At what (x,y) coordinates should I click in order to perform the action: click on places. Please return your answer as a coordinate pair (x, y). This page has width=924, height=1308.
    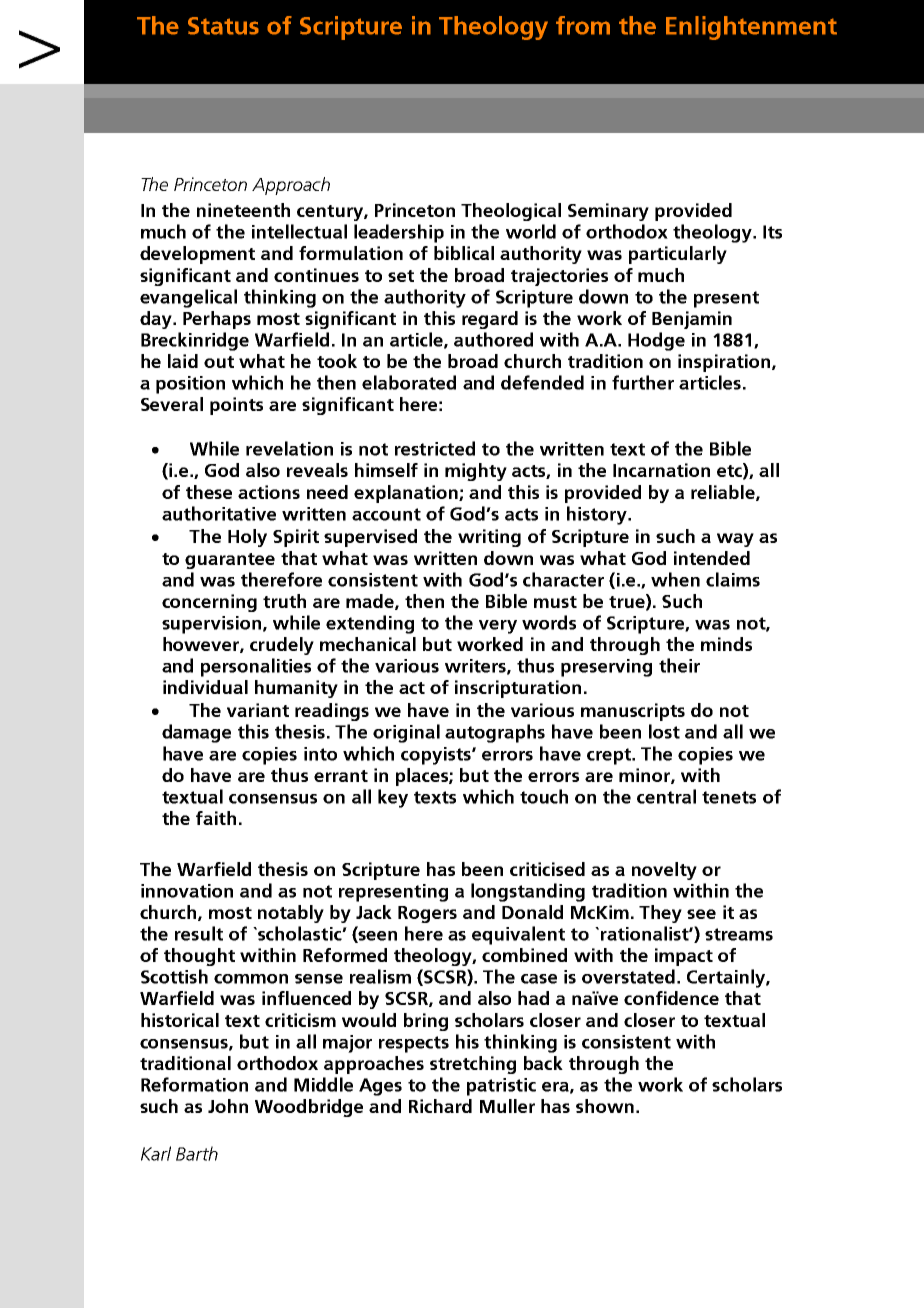
    Looking at the image, I should click on (423, 777).
